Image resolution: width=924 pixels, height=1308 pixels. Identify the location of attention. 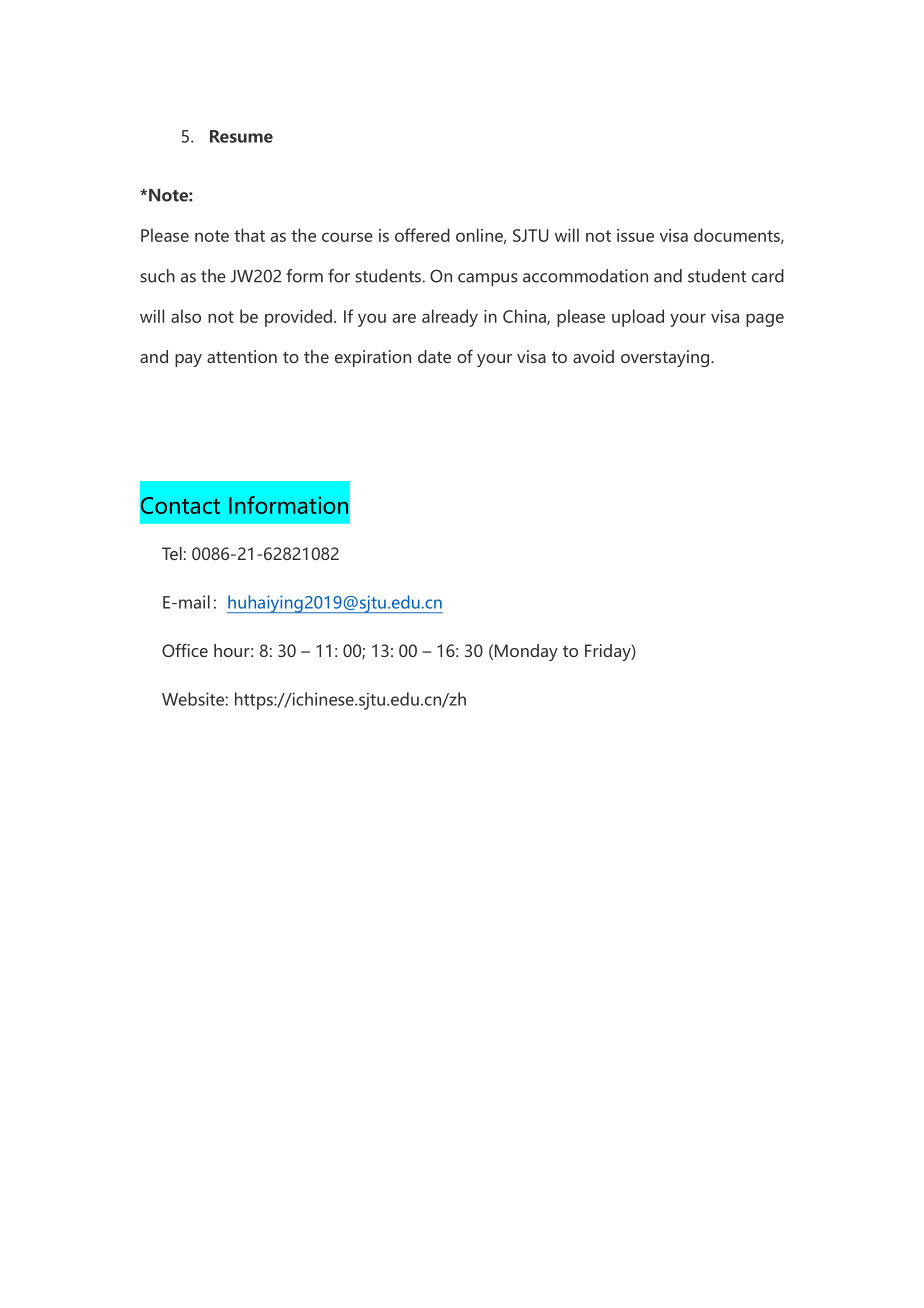
(242, 356).
